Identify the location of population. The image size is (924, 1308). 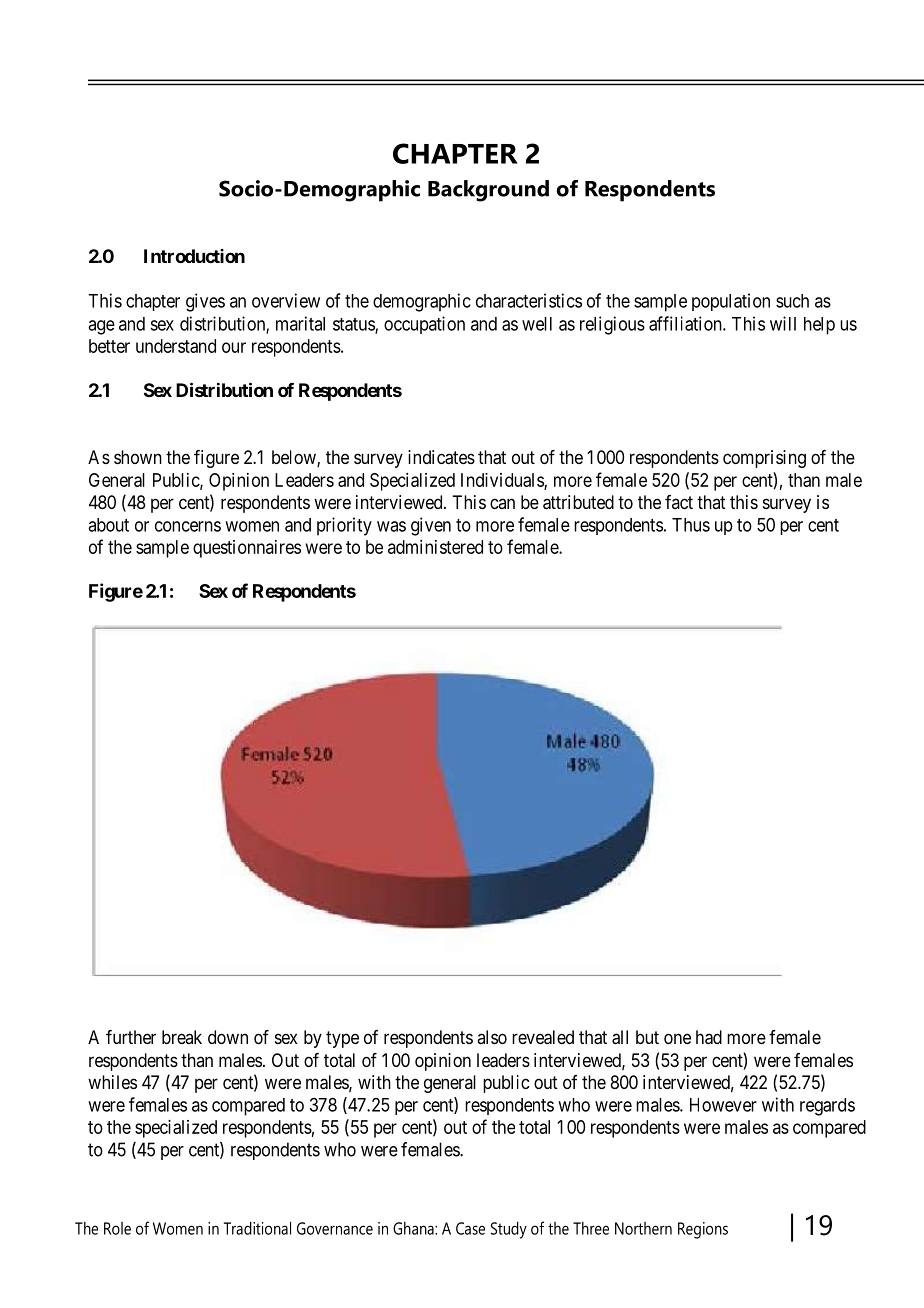
(731, 302).
